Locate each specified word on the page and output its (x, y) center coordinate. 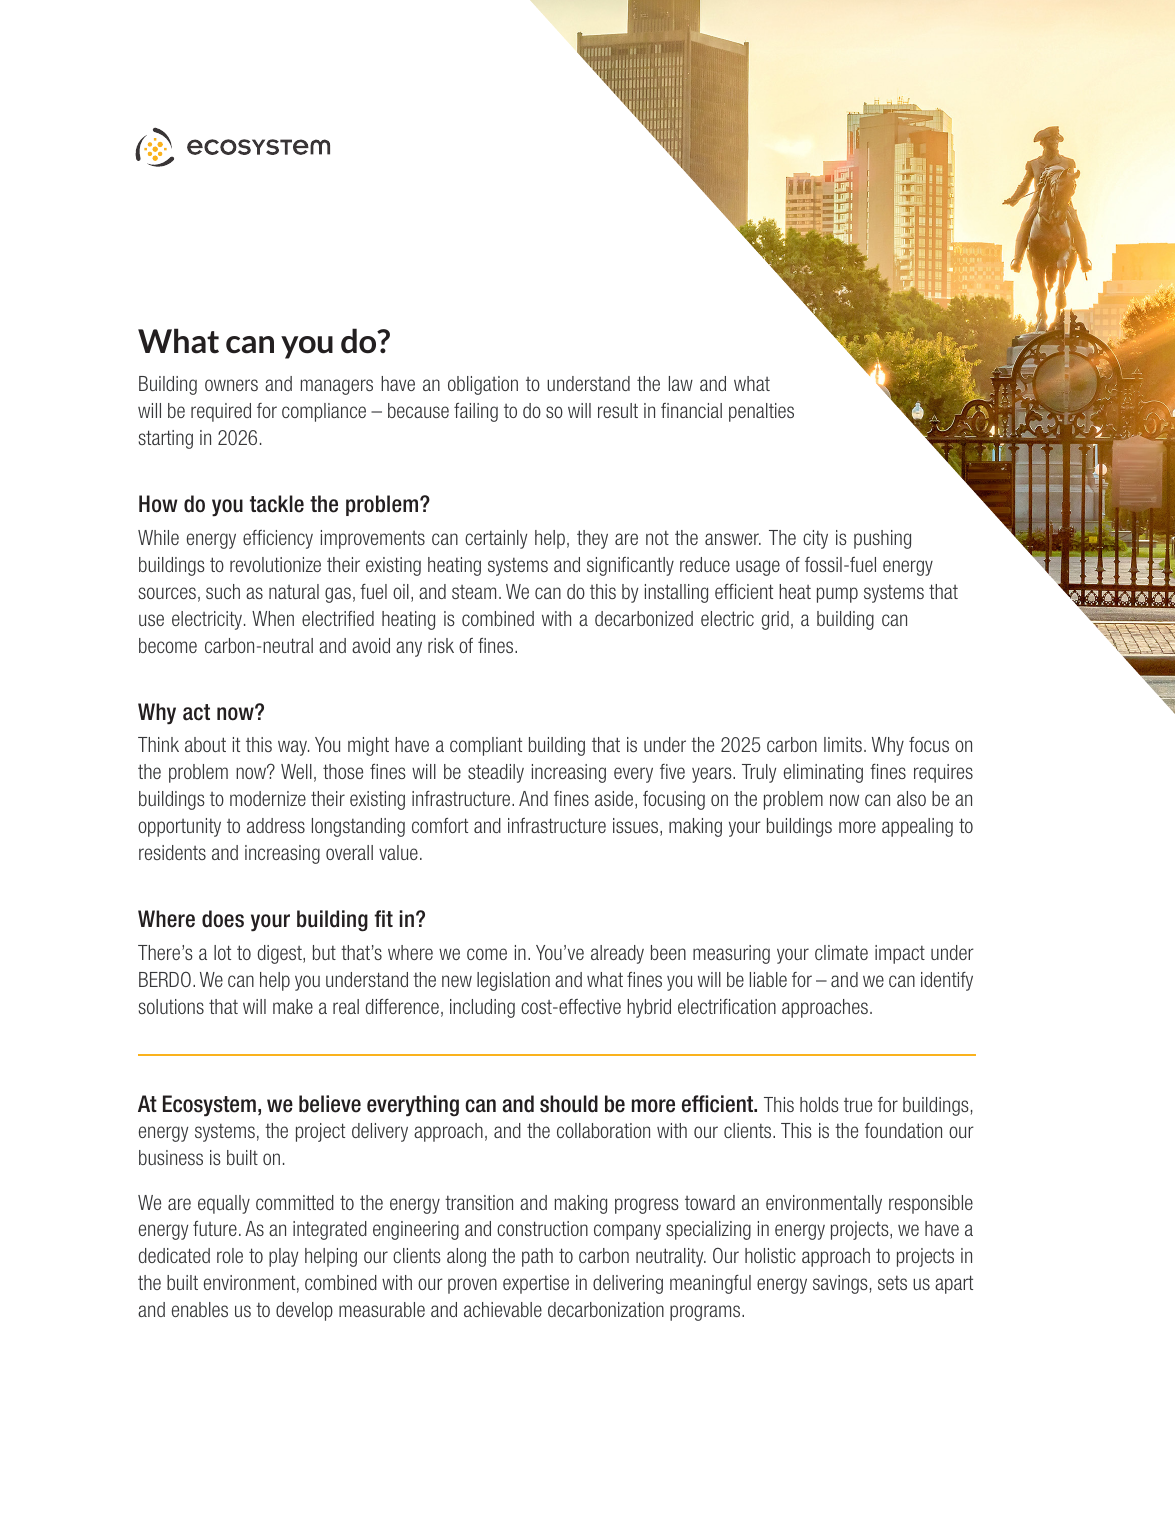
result (618, 410)
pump (837, 595)
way (294, 748)
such (223, 591)
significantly (630, 566)
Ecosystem (209, 1106)
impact (900, 954)
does (223, 919)
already (617, 954)
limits (843, 744)
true (858, 1105)
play (283, 1257)
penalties (761, 412)
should (569, 1104)
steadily (496, 773)
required (221, 412)
